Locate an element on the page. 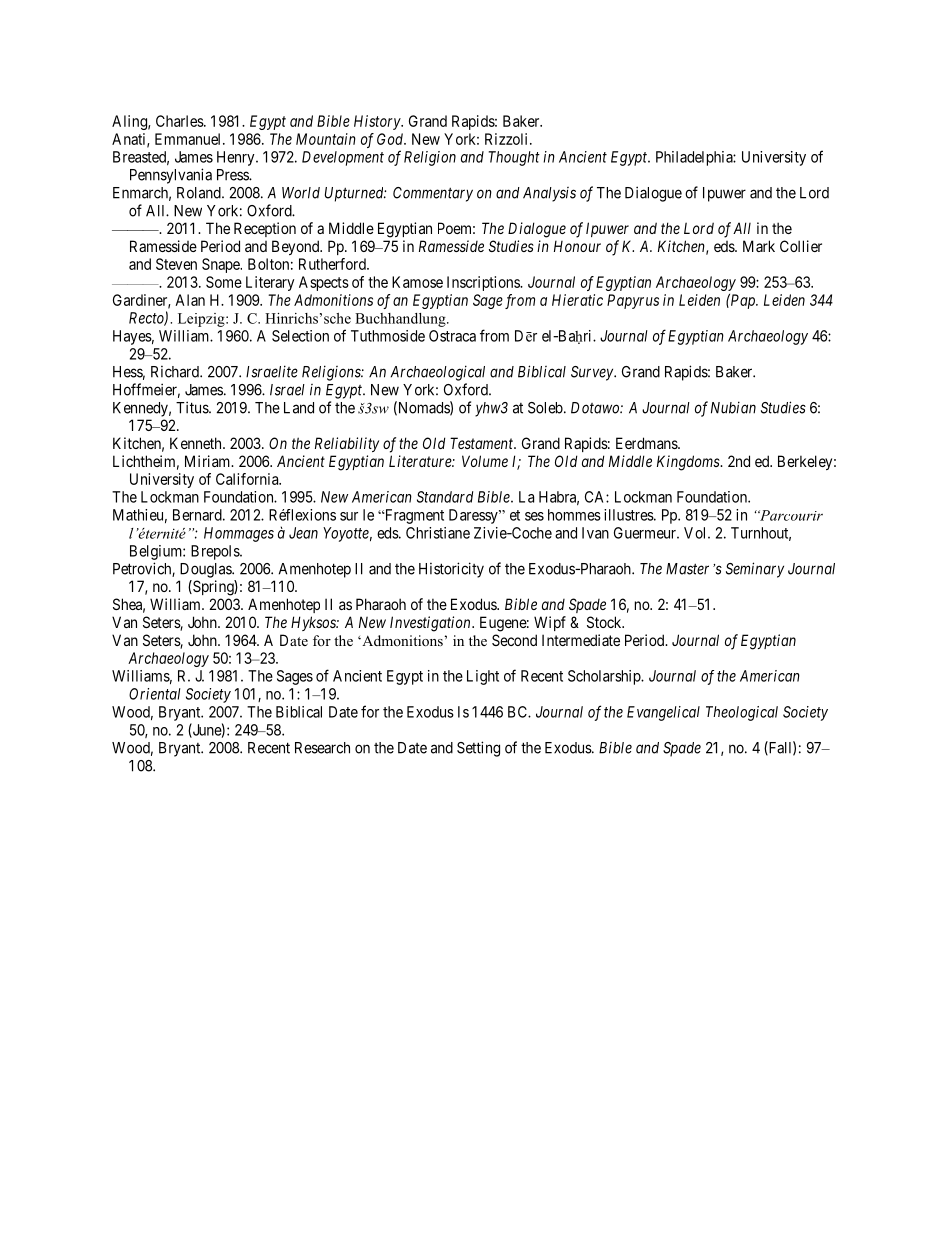 The width and height of the page is (952, 1233). Research is located at coordinates (322, 748).
